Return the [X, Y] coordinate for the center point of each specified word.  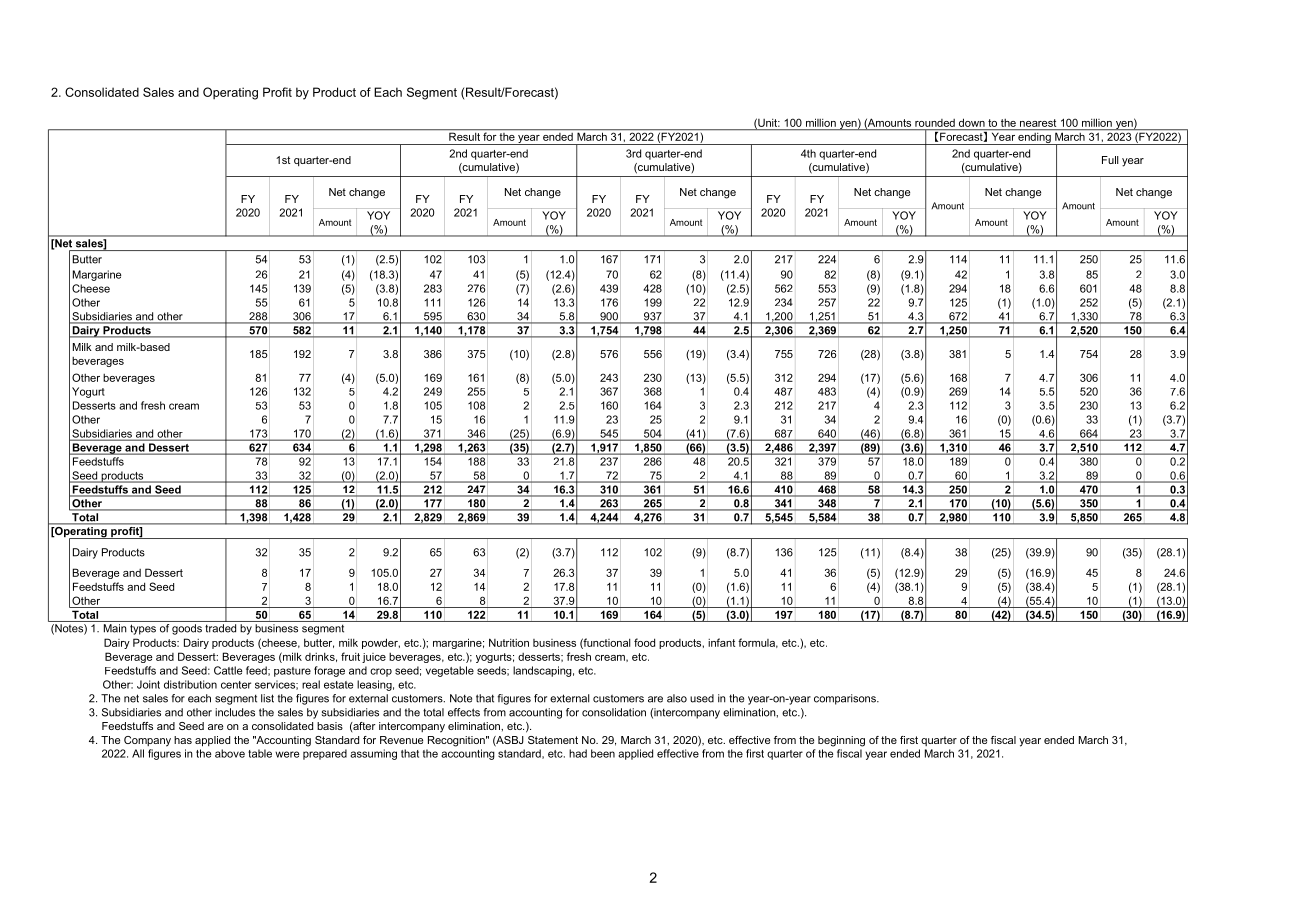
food [644, 642]
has [183, 740]
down [972, 123]
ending [1034, 137]
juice [374, 658]
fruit [350, 656]
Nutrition [509, 642]
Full [1110, 160]
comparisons [846, 699]
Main [115, 628]
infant [721, 642]
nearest [1038, 123]
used [702, 698]
